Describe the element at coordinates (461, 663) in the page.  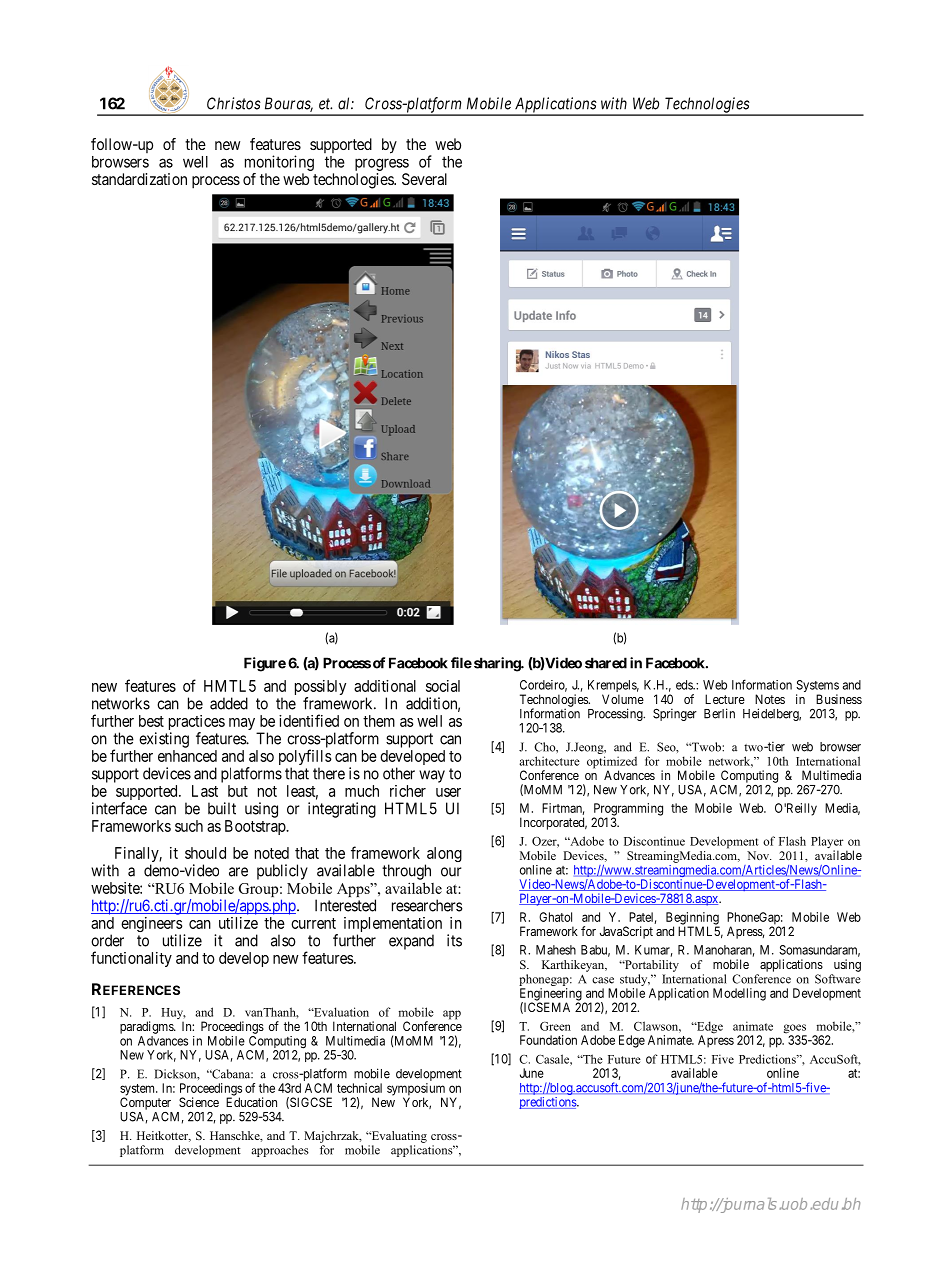
I see `file` at that location.
